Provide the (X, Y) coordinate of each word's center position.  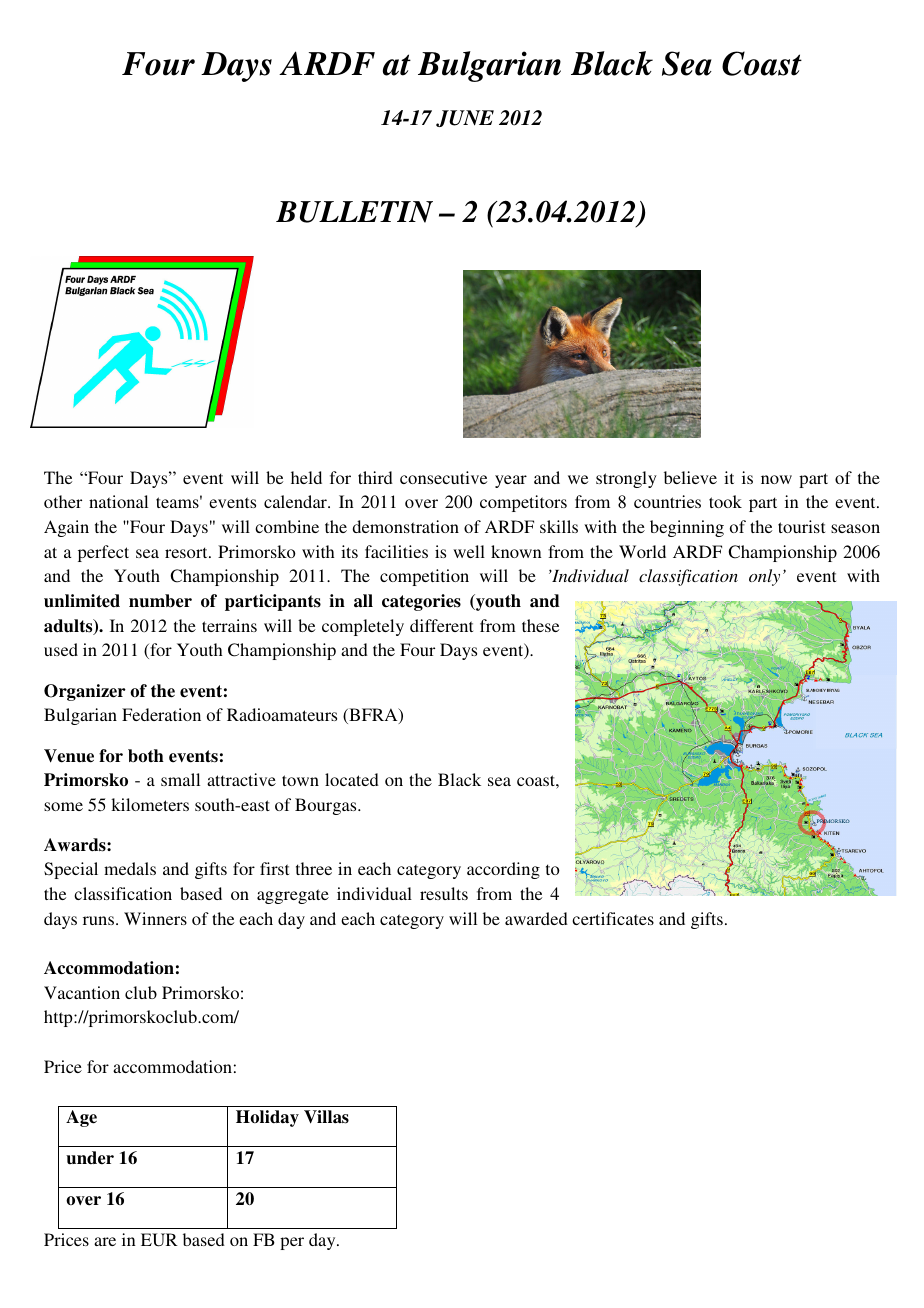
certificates (613, 918)
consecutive (443, 477)
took (725, 501)
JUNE (465, 118)
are (105, 1241)
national (118, 501)
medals (130, 868)
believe (690, 477)
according (503, 870)
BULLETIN (354, 212)
